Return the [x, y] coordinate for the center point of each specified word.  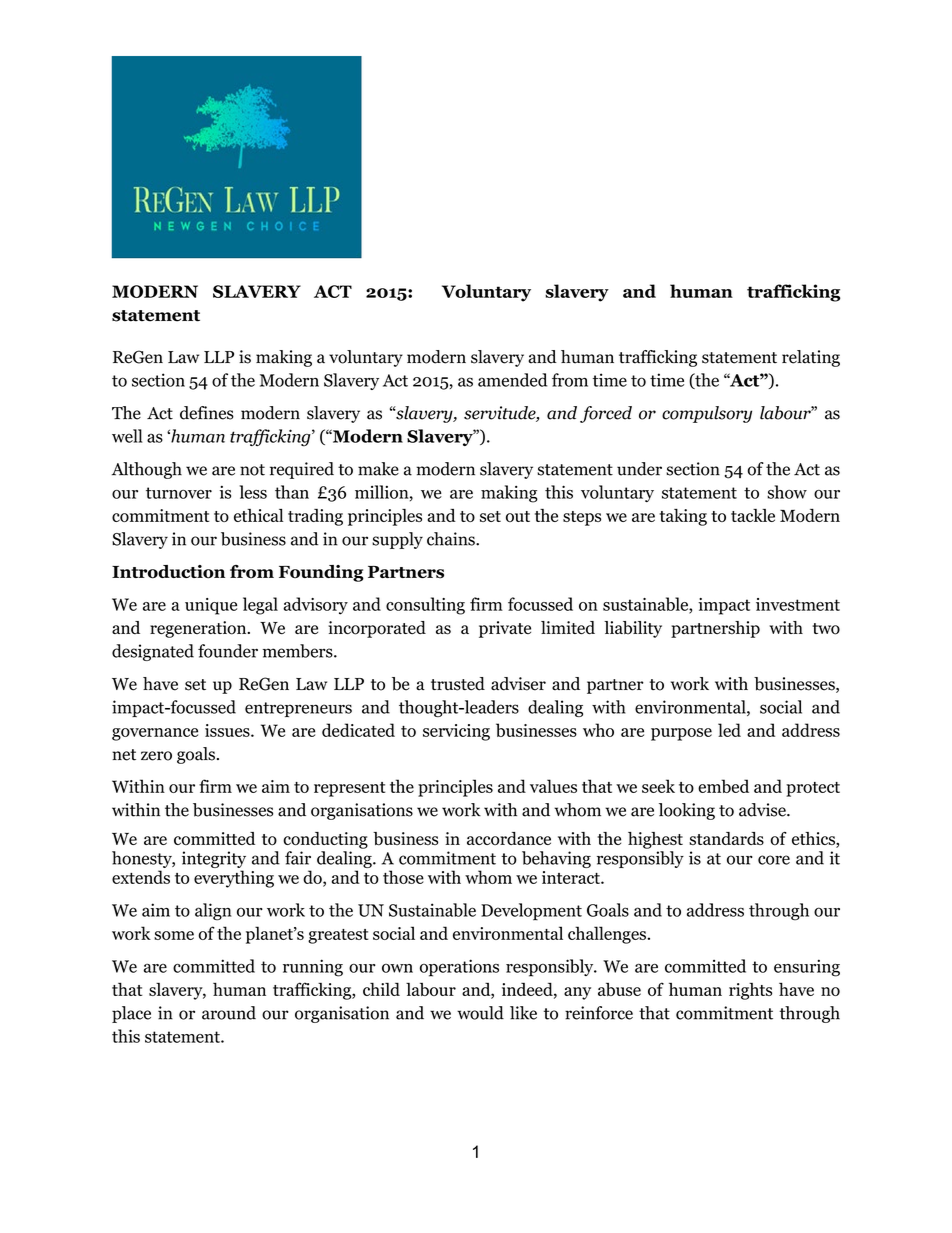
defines [207, 413]
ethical [258, 515]
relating [811, 358]
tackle [753, 515]
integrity [214, 859]
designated [153, 652]
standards [726, 838]
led [729, 730]
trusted [458, 684]
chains [452, 539]
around [229, 1013]
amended [512, 380]
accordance [509, 838]
